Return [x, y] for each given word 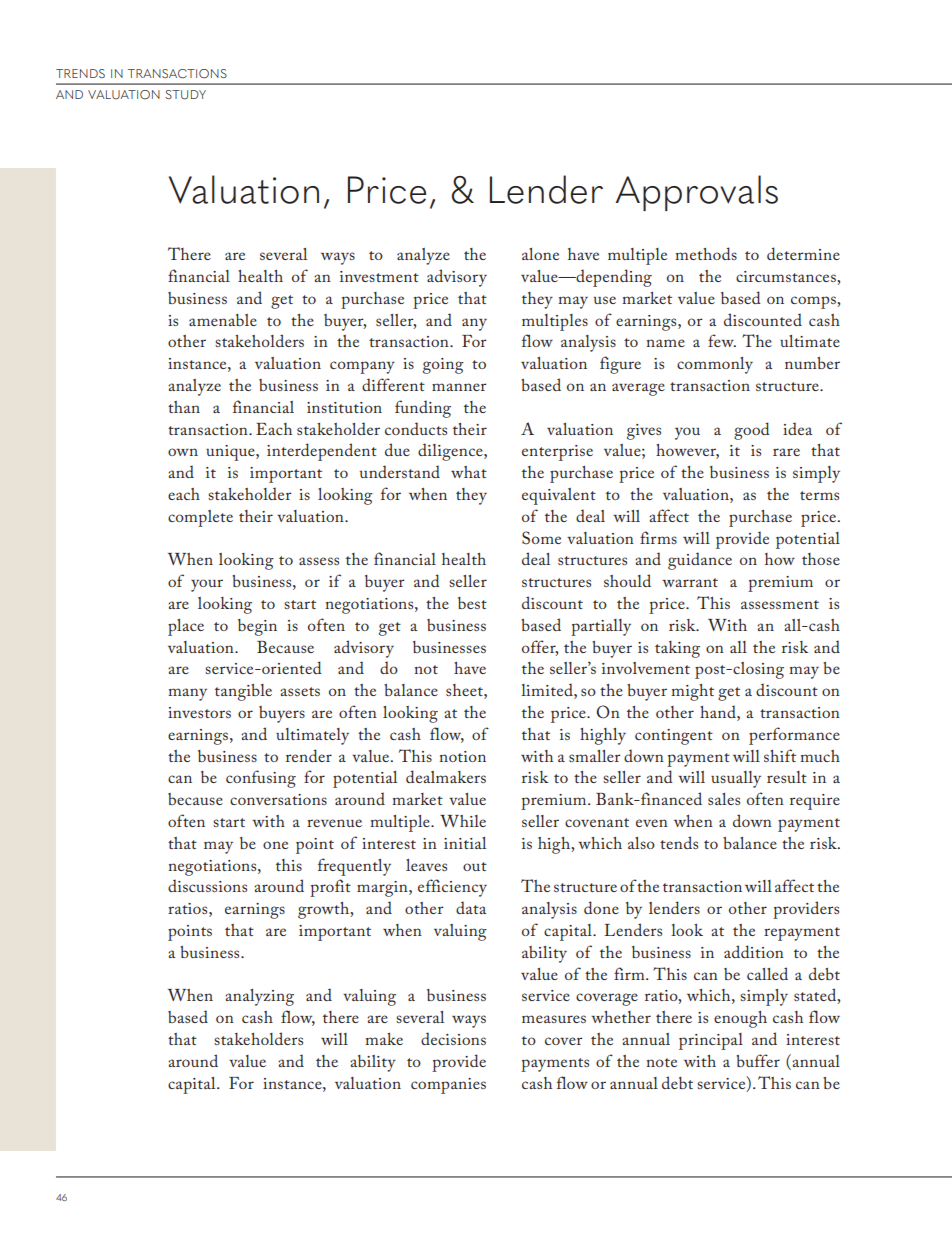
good [752, 431]
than [184, 407]
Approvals [696, 193]
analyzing [259, 997]
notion [463, 756]
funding [423, 409]
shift [780, 755]
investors [199, 712]
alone [540, 254]
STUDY [186, 95]
